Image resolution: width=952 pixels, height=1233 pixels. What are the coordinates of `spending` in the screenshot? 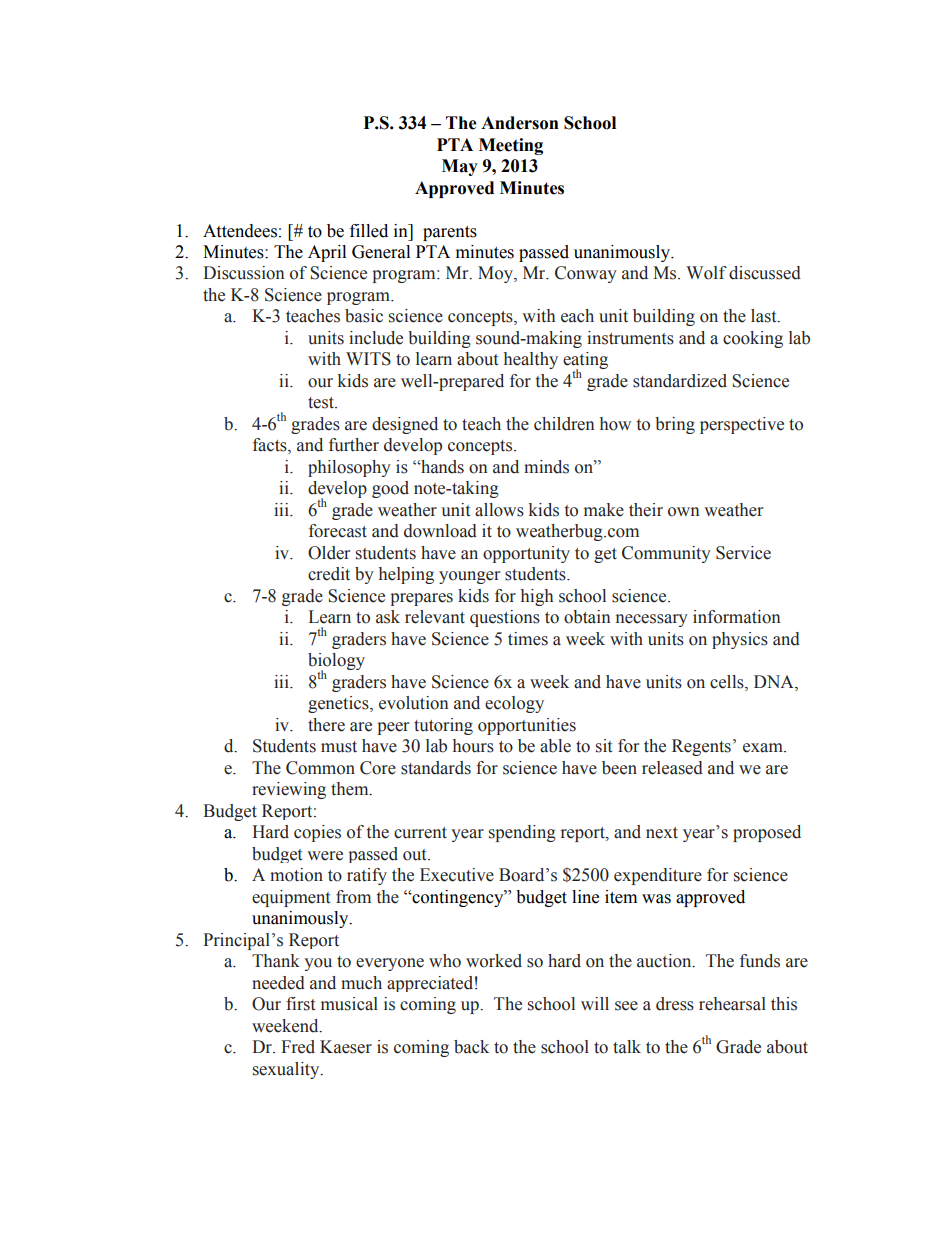 It's located at (522, 833).
